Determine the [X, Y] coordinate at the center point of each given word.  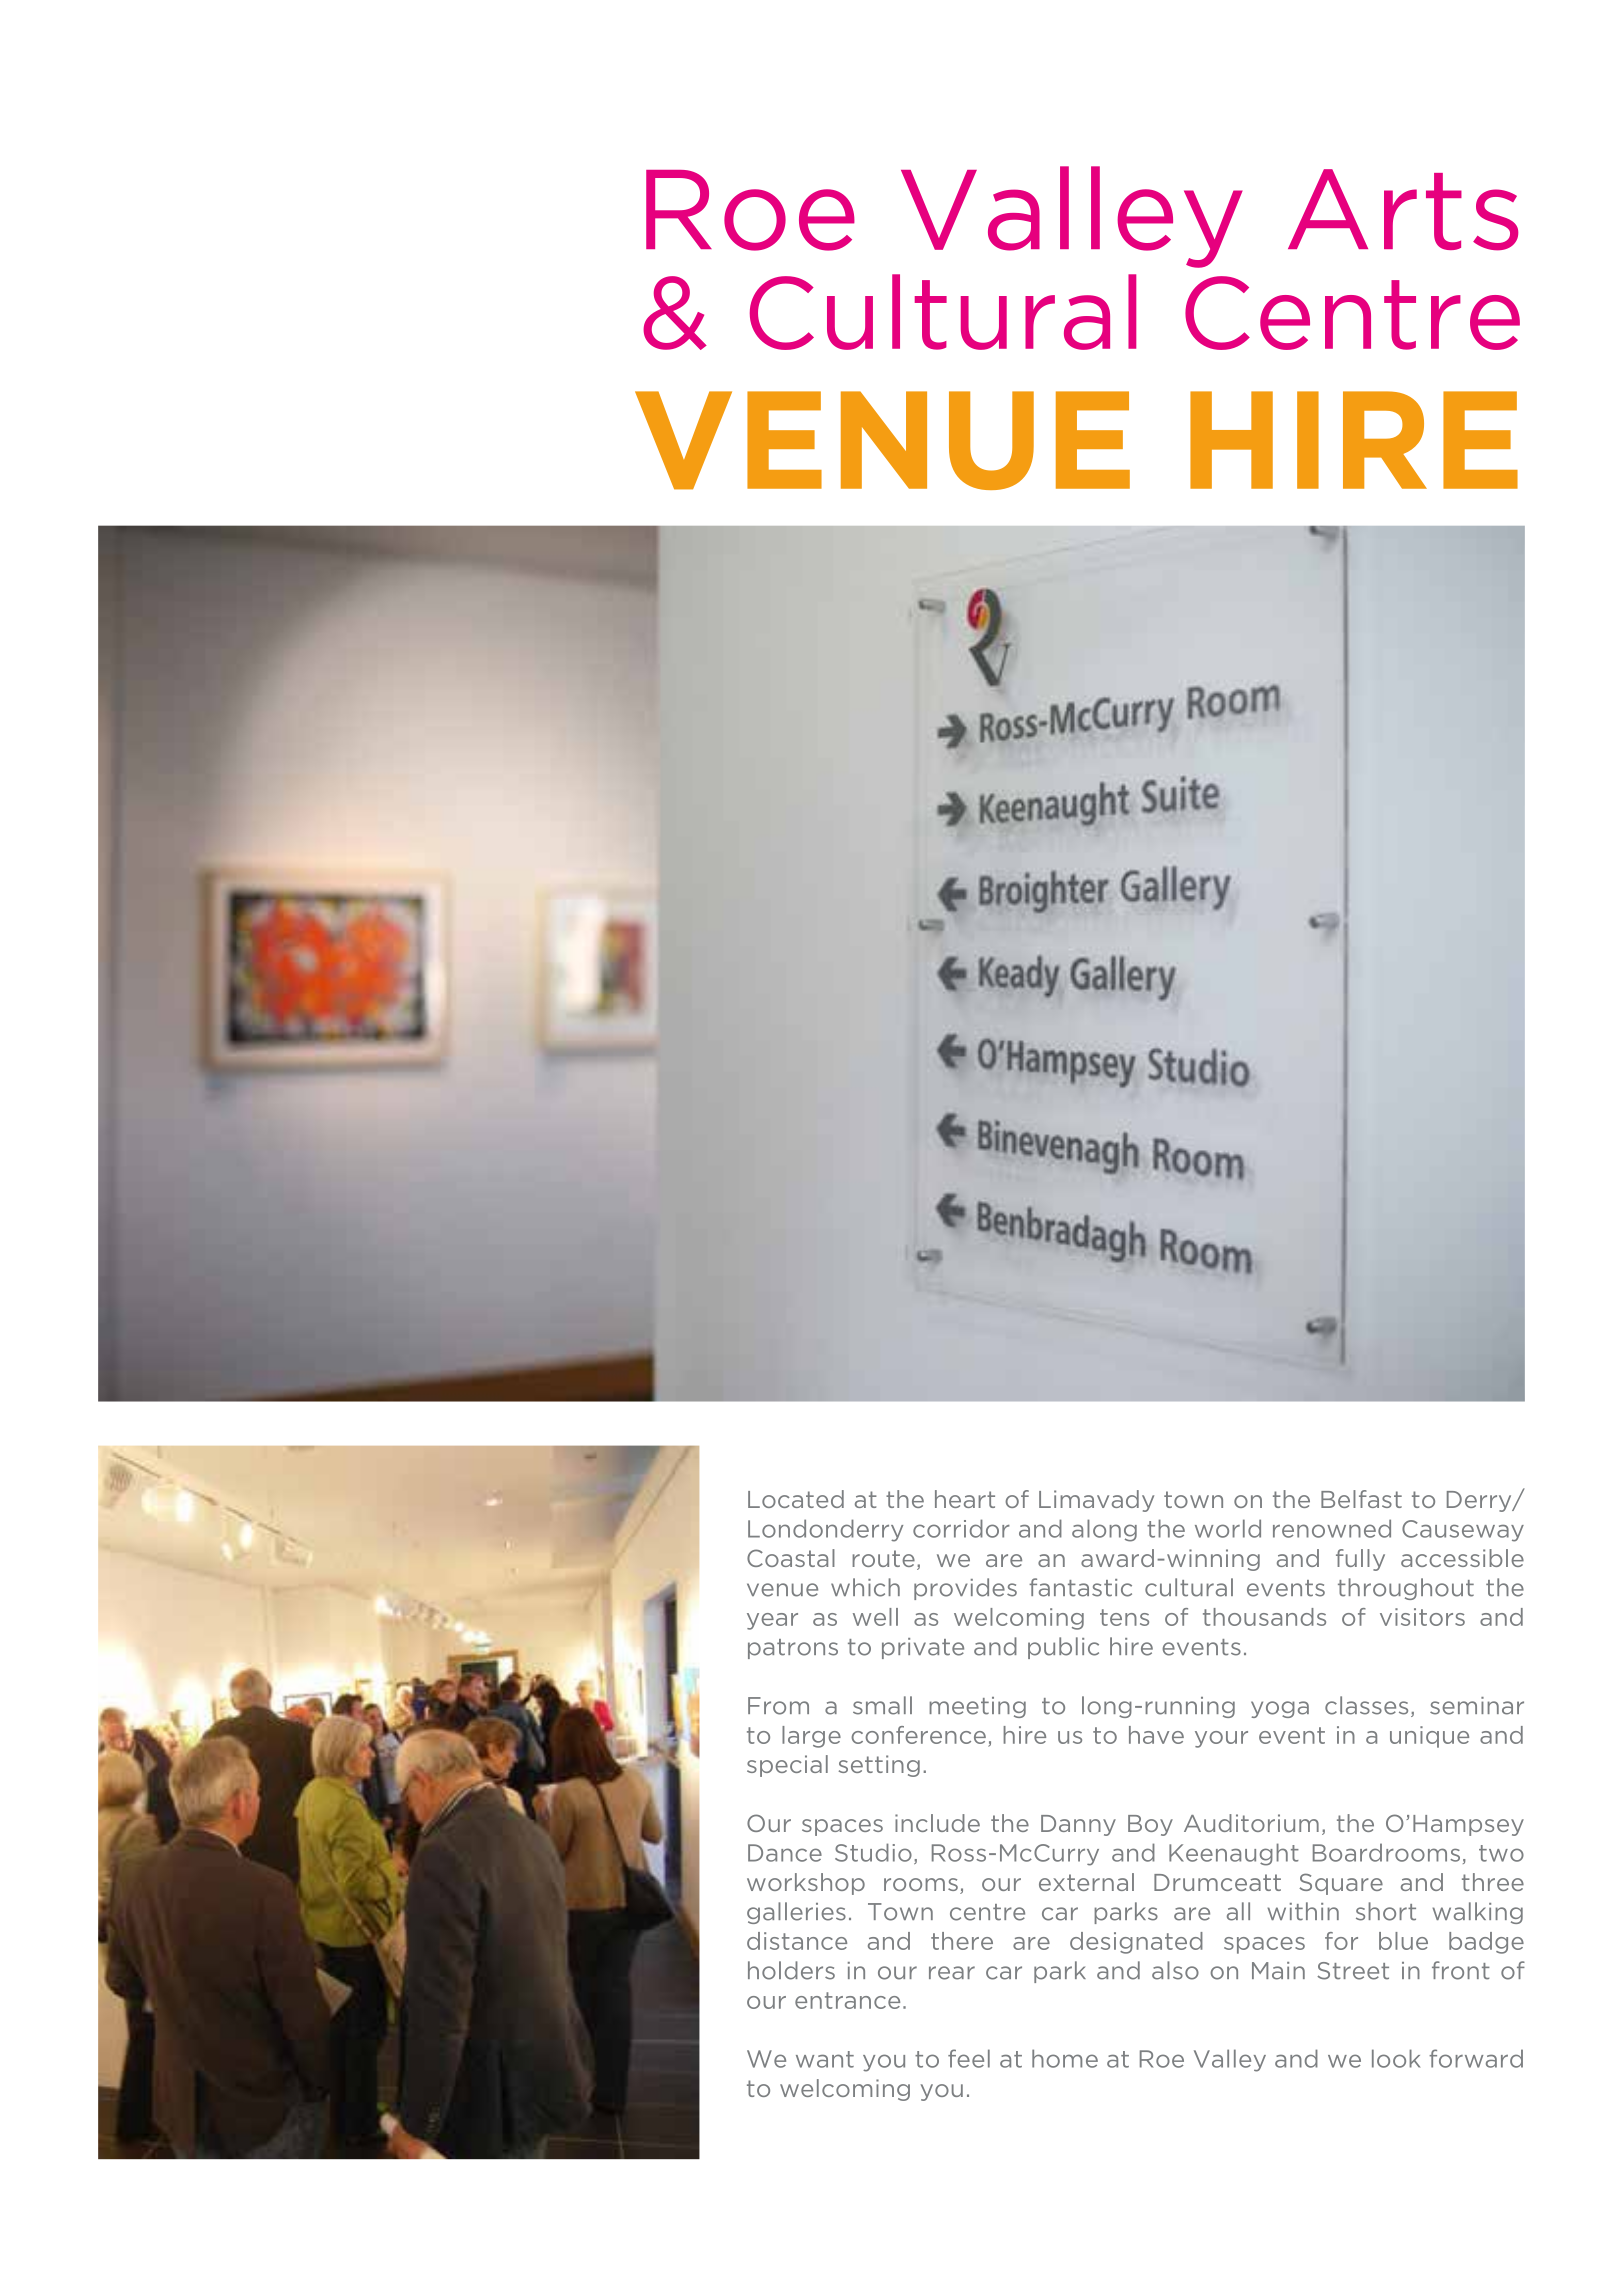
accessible [1462, 1558]
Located [796, 1499]
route [883, 1558]
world [1228, 1528]
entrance [847, 2000]
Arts [1403, 210]
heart [965, 1499]
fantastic [1080, 1587]
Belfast [1361, 1499]
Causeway [1463, 1531]
